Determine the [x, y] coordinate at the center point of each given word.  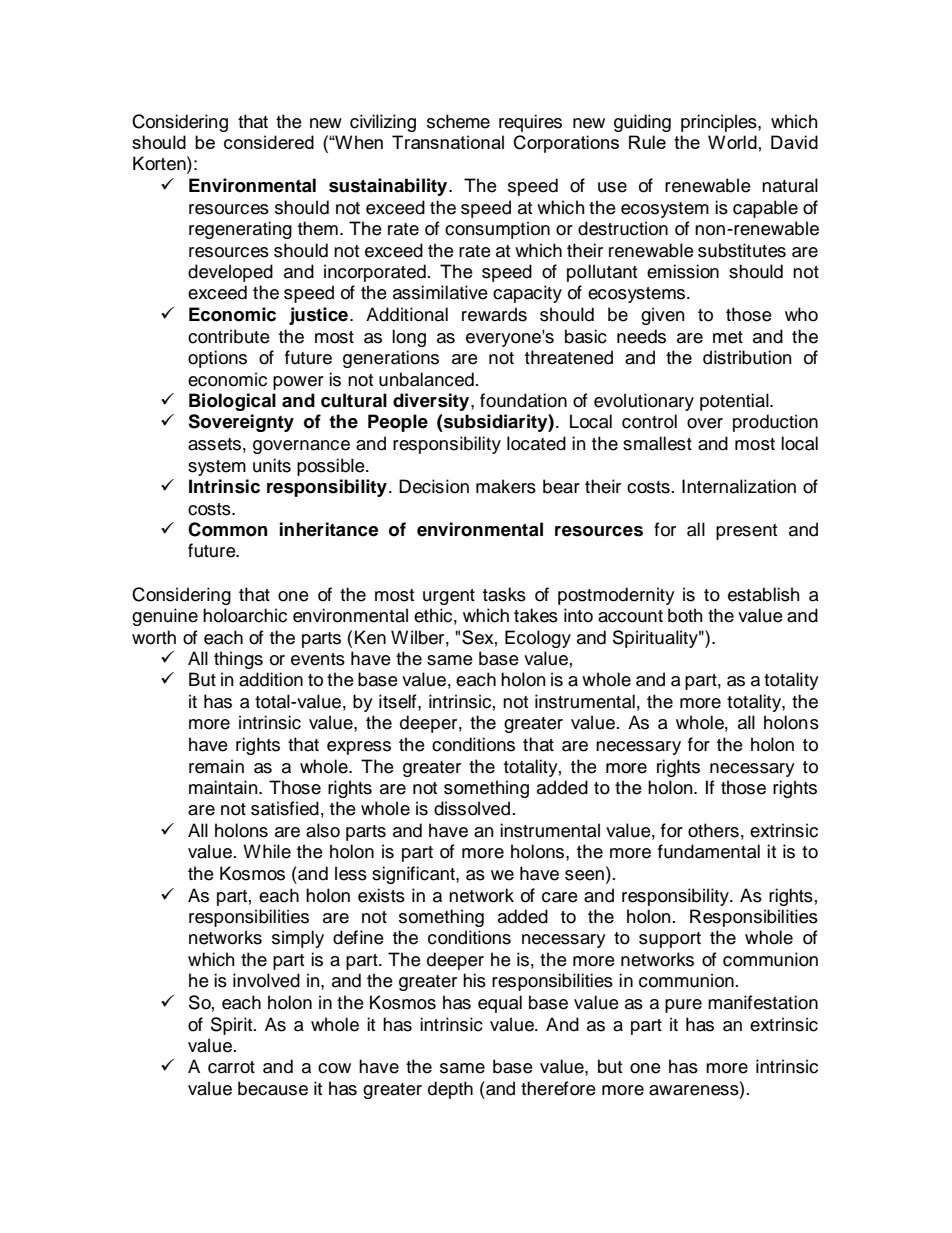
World [732, 142]
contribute [229, 336]
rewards [494, 314]
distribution [747, 357]
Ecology [538, 639]
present [746, 532]
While [267, 851]
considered [269, 142]
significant [414, 875]
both [685, 615]
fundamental [709, 851]
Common [228, 529]
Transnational [448, 142]
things [238, 660]
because [273, 1088]
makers [506, 486]
